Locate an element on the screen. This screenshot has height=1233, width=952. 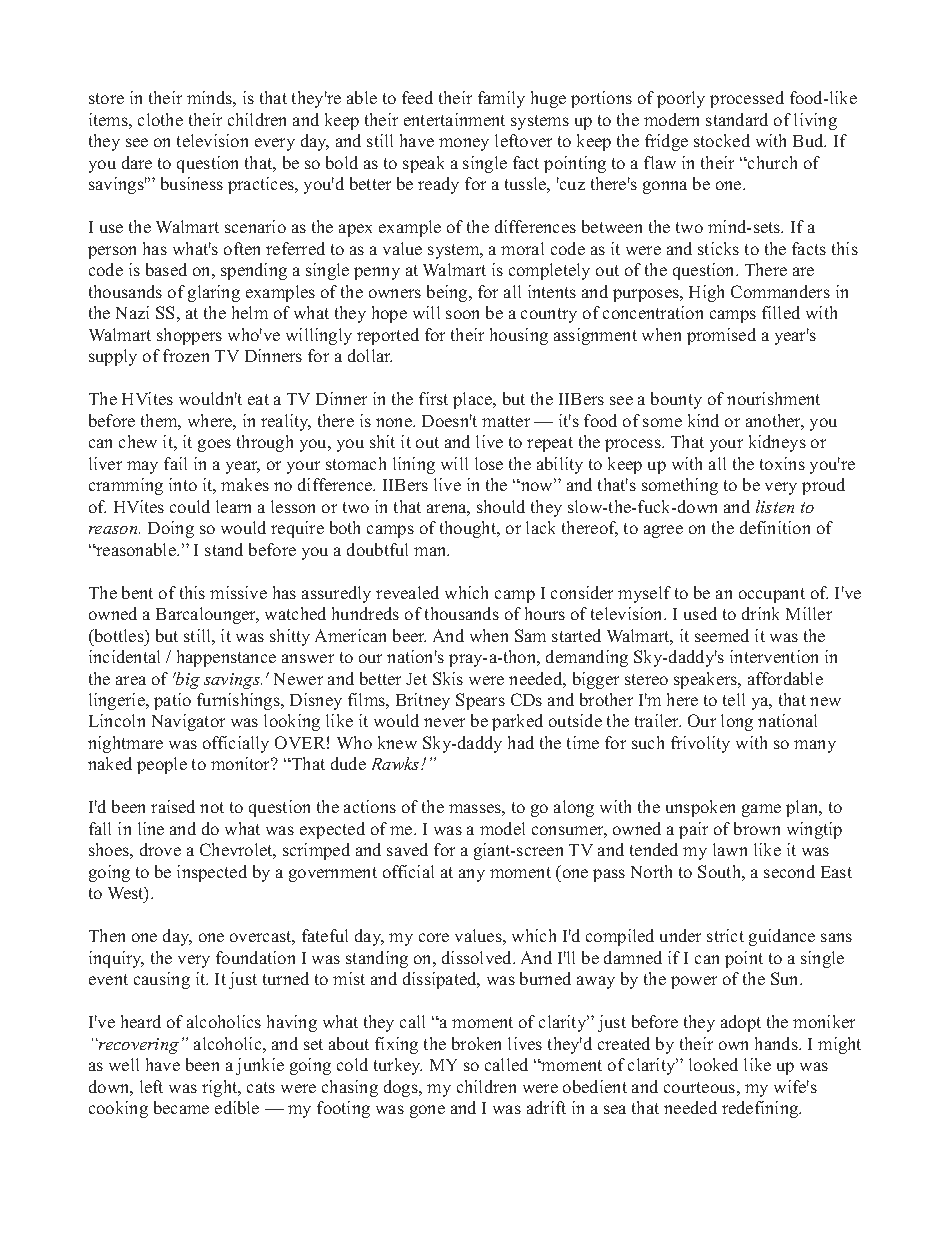
right is located at coordinates (221, 1088).
